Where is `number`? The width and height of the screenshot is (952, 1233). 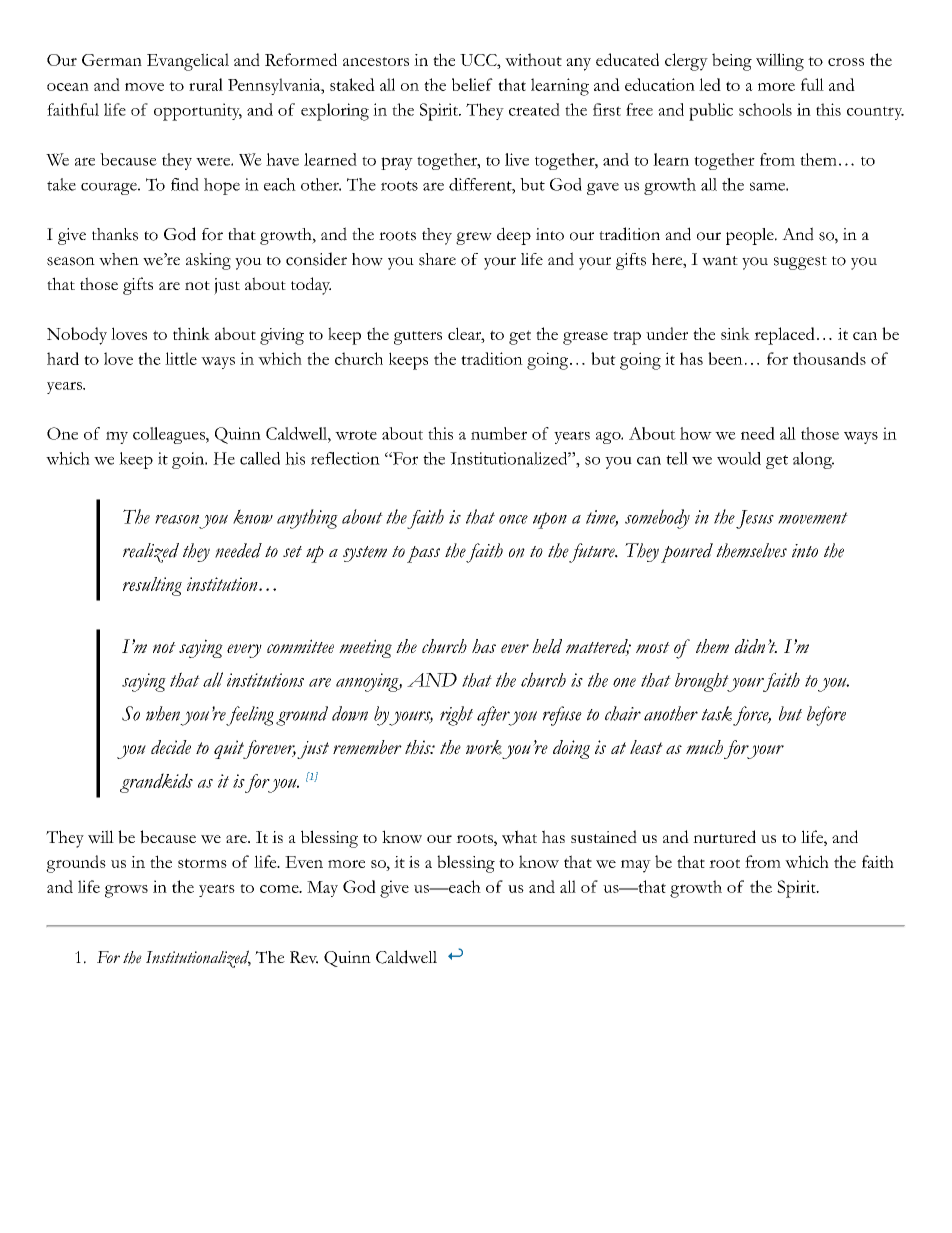
number is located at coordinates (499, 433).
